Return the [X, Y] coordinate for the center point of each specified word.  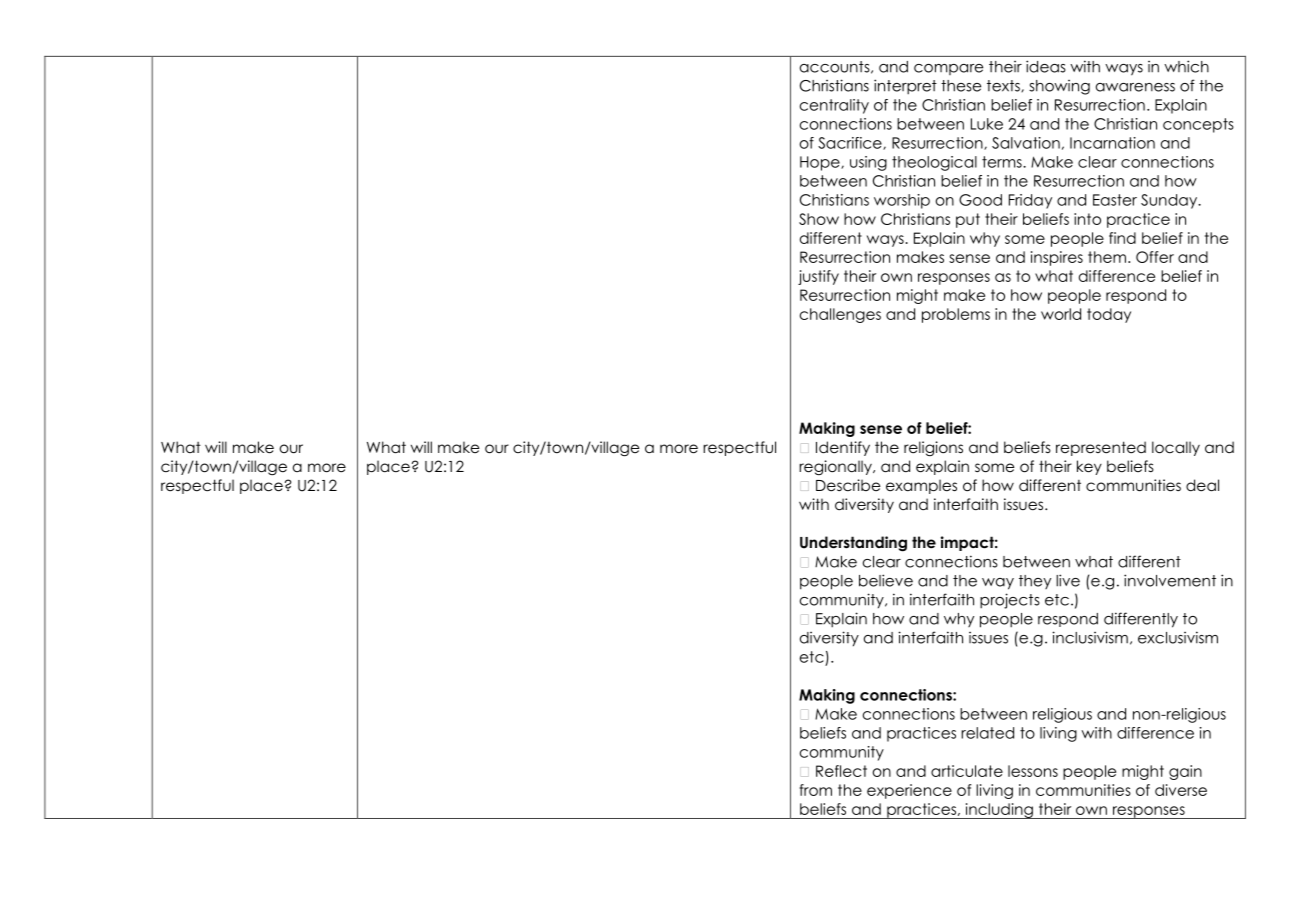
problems [956, 315]
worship [902, 201]
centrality [834, 106]
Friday [1030, 201]
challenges [840, 315]
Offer [1155, 257]
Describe [848, 485]
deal [1202, 485]
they [1035, 582]
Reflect [841, 771]
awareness [1135, 87]
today [1109, 315]
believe [886, 580]
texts [1004, 86]
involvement [1170, 580]
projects [1010, 601]
